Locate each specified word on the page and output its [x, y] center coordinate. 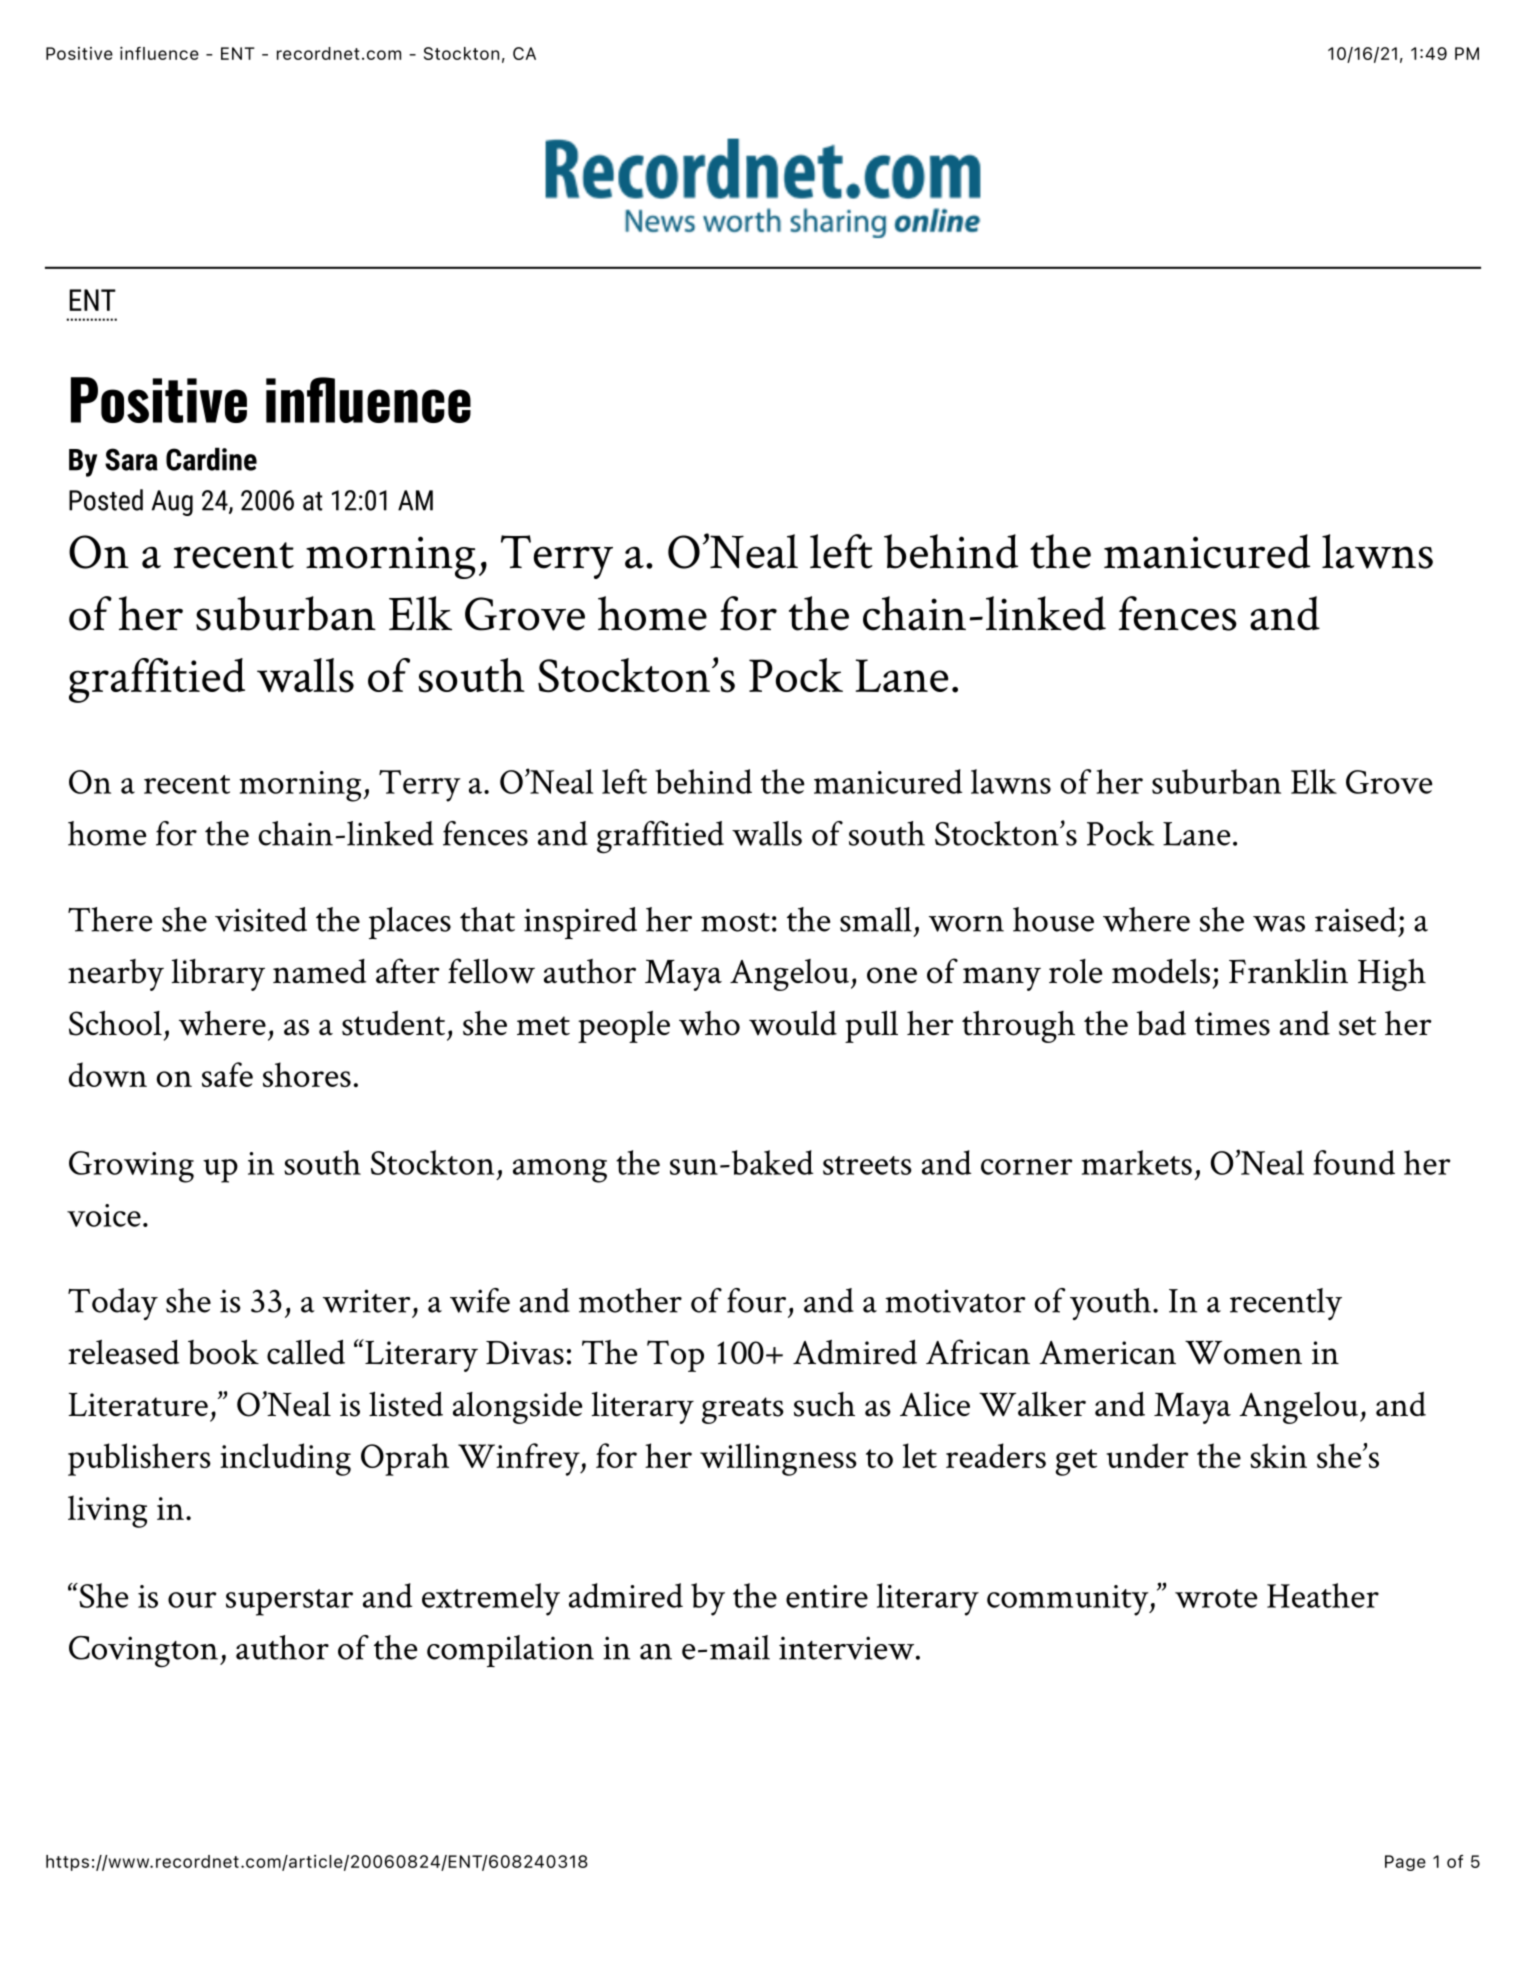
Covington [143, 1651]
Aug [172, 503]
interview [848, 1648]
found [1354, 1162]
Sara [131, 459]
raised [1355, 919]
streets [867, 1165]
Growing [131, 1167]
